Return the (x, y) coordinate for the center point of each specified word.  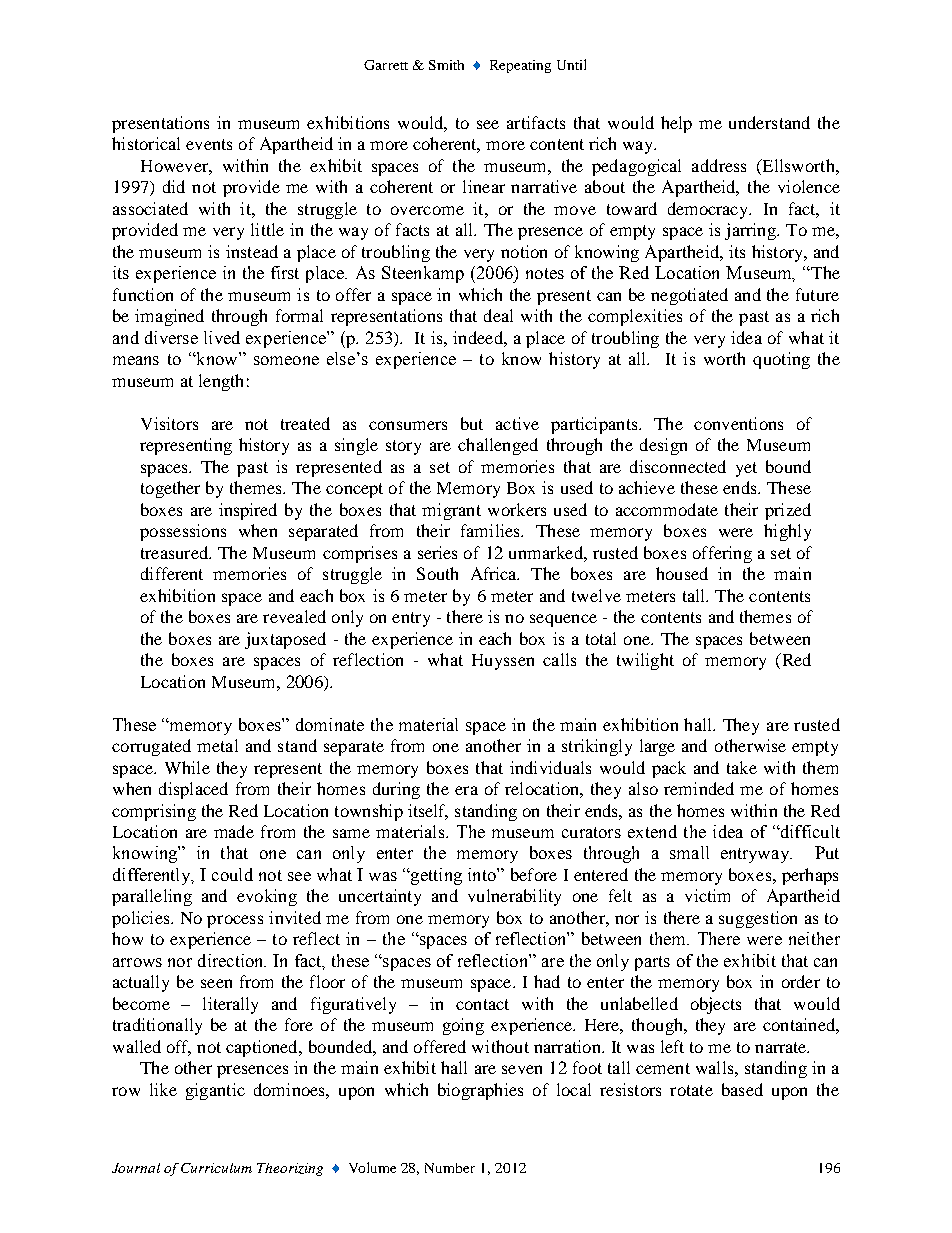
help (676, 124)
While (187, 767)
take (742, 767)
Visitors (169, 423)
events (209, 144)
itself (428, 811)
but (472, 423)
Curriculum (216, 1168)
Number (450, 1168)
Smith (446, 65)
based (742, 1089)
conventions (738, 423)
